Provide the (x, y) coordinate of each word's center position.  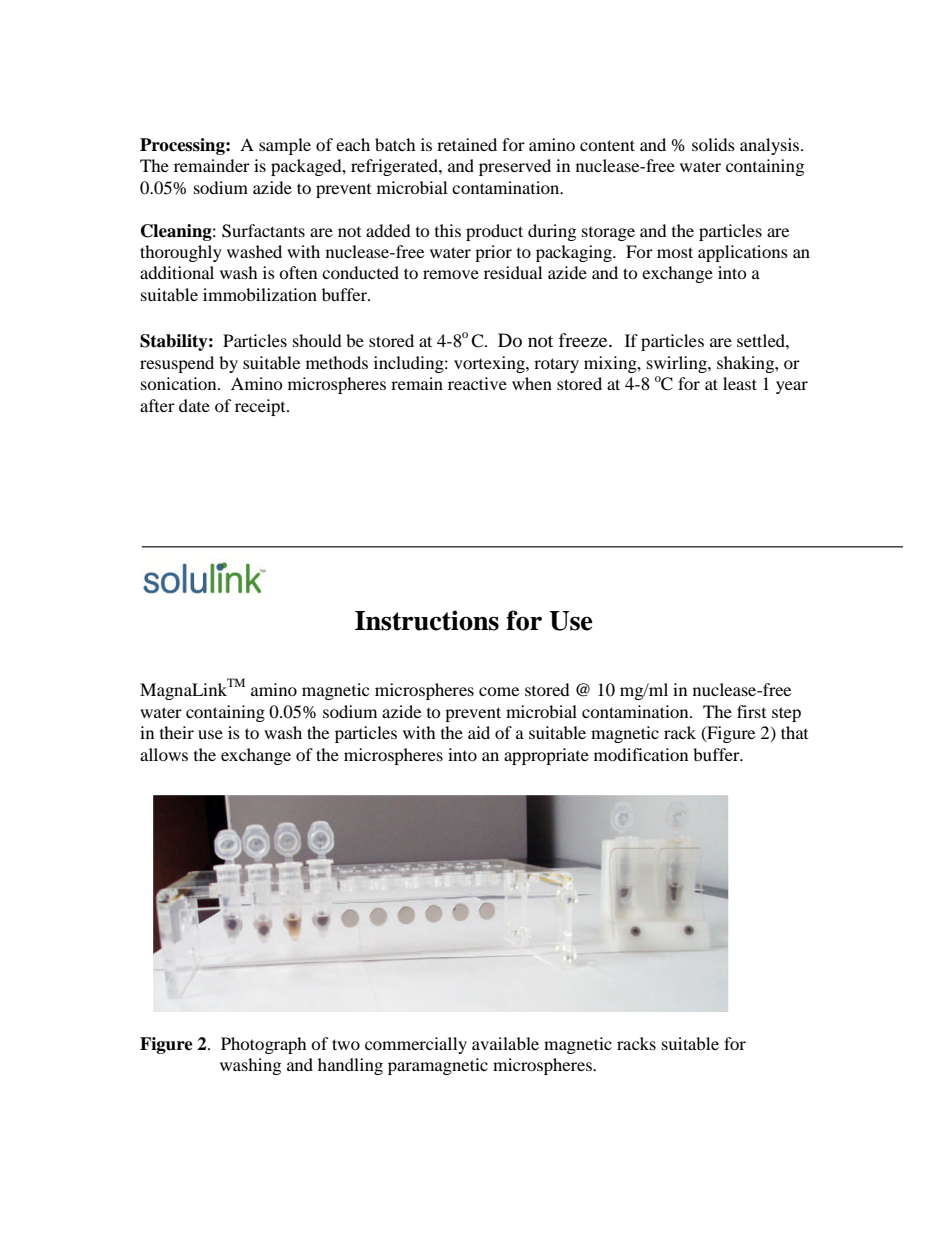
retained (467, 144)
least (740, 383)
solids (713, 144)
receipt (261, 407)
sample (285, 146)
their (177, 732)
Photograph (264, 1045)
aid (479, 732)
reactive (477, 383)
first (751, 711)
